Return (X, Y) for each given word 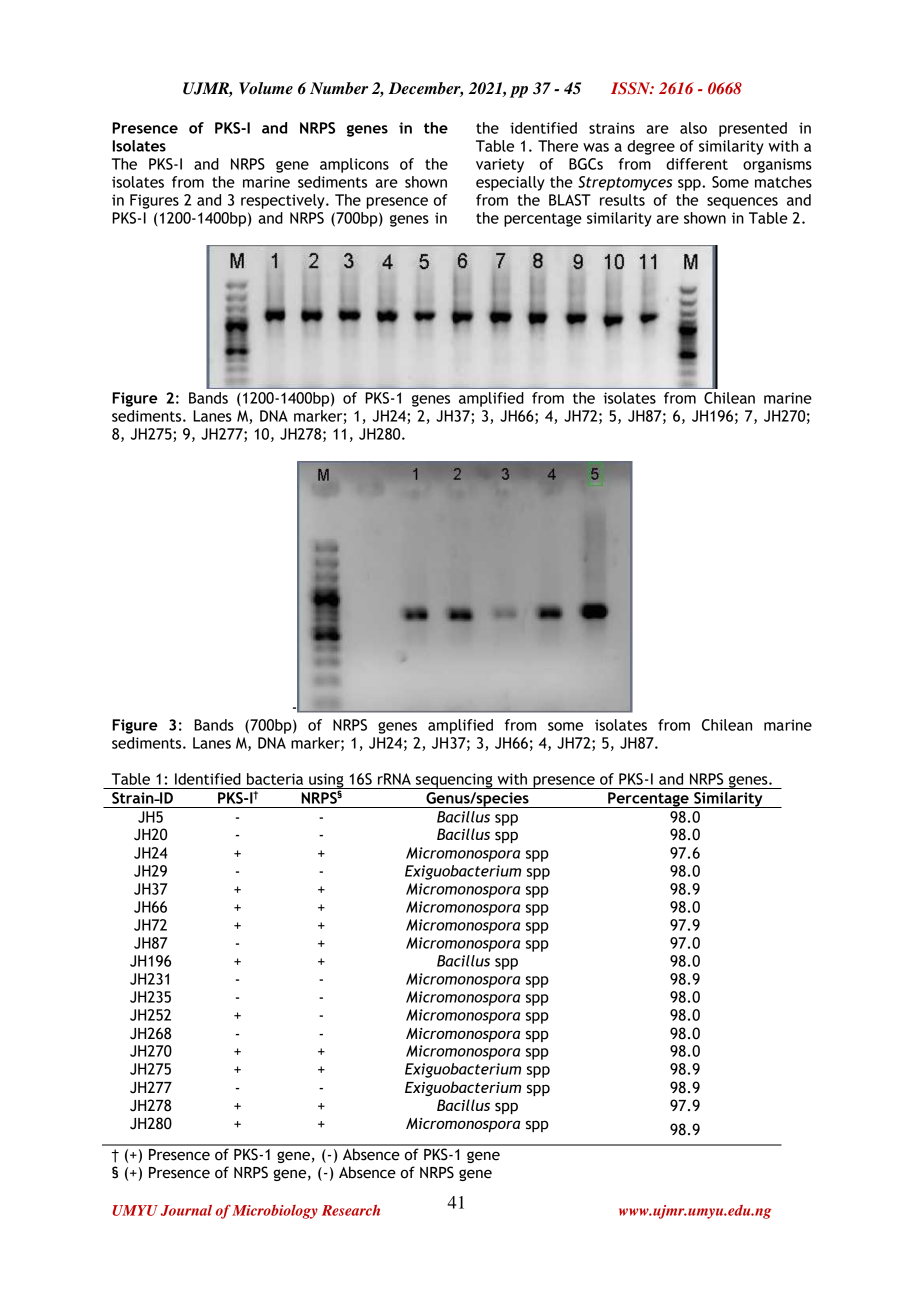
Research (351, 1210)
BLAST (570, 200)
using (326, 781)
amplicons (354, 165)
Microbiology (275, 1212)
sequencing (454, 781)
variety (500, 165)
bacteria (275, 779)
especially (510, 183)
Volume (266, 88)
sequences (742, 203)
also (693, 128)
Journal (186, 1210)
